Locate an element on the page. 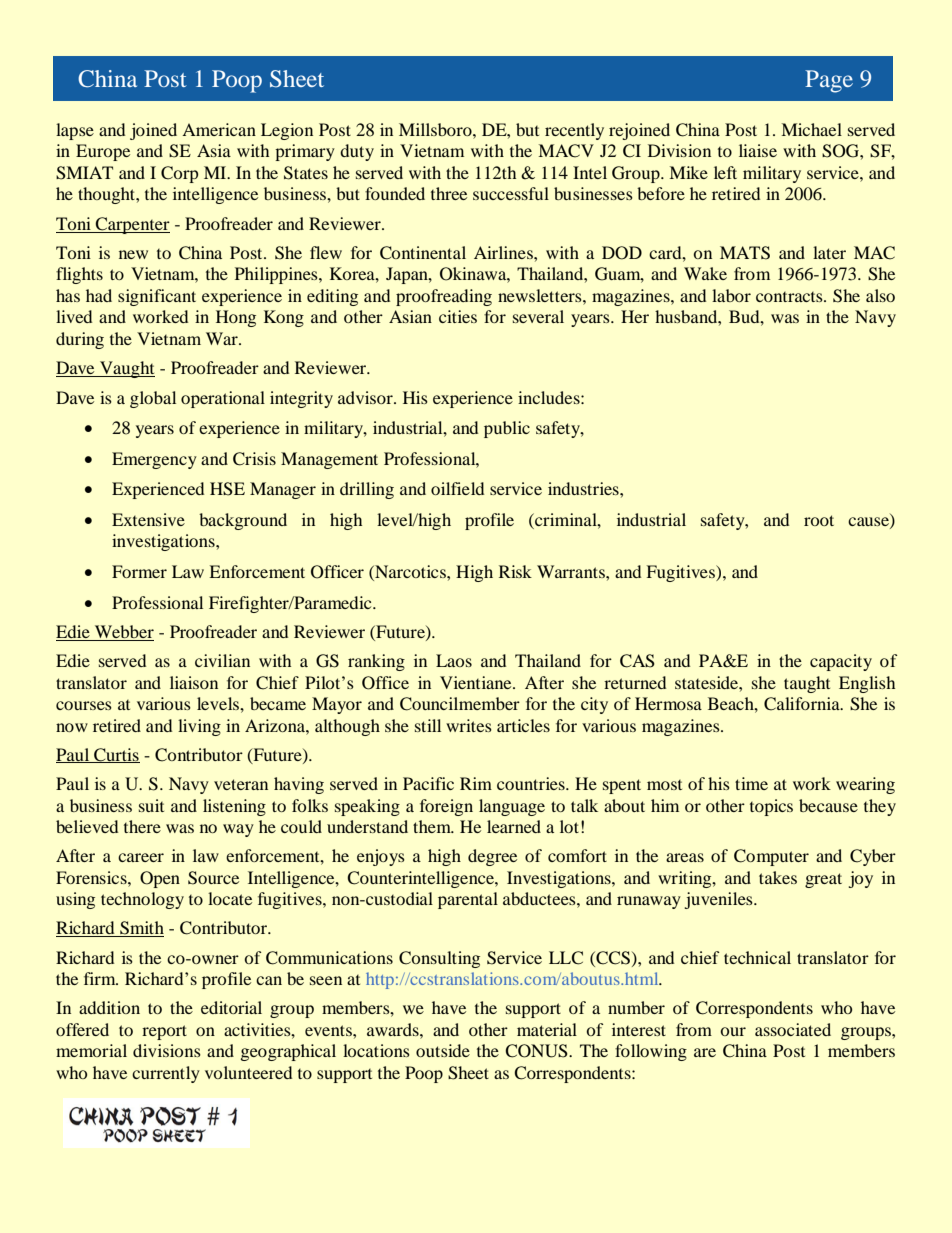 This document has height=1233, width=952. American is located at coordinates (219, 129).
